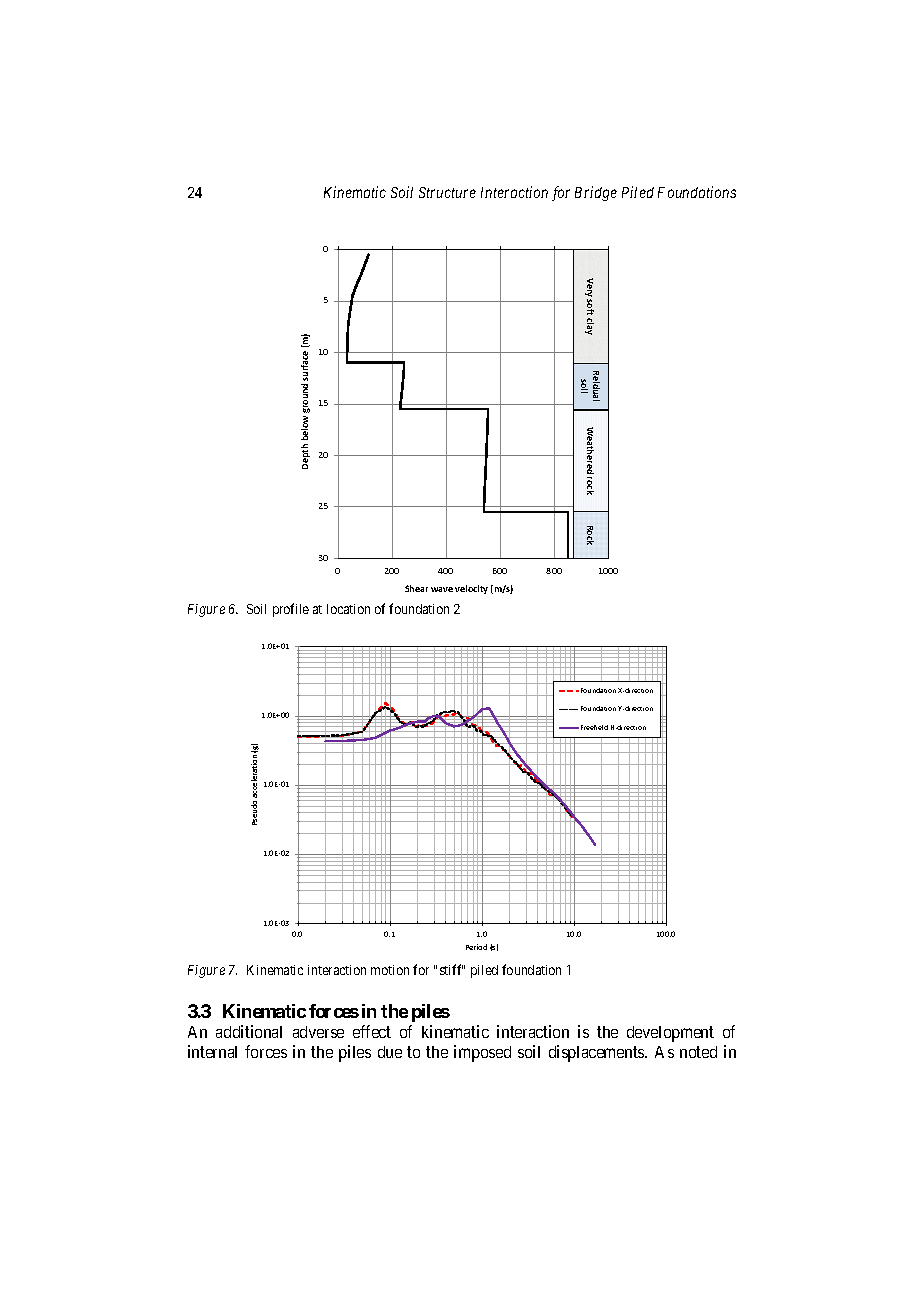 Image resolution: width=924 pixels, height=1308 pixels. Describe the element at coordinates (416, 588) in the document. I see `Shear` at that location.
